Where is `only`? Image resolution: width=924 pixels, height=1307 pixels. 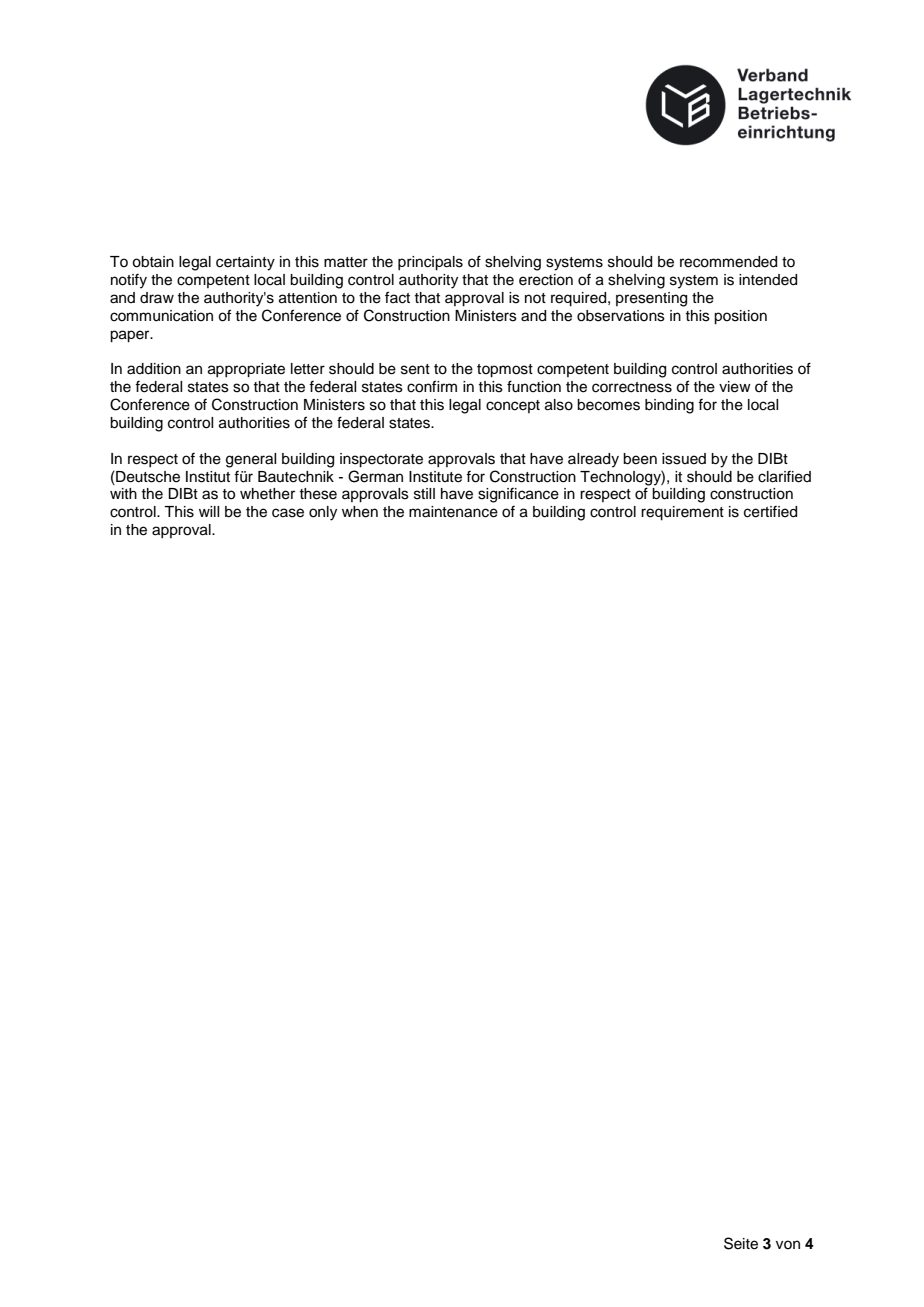
only is located at coordinates (323, 513).
